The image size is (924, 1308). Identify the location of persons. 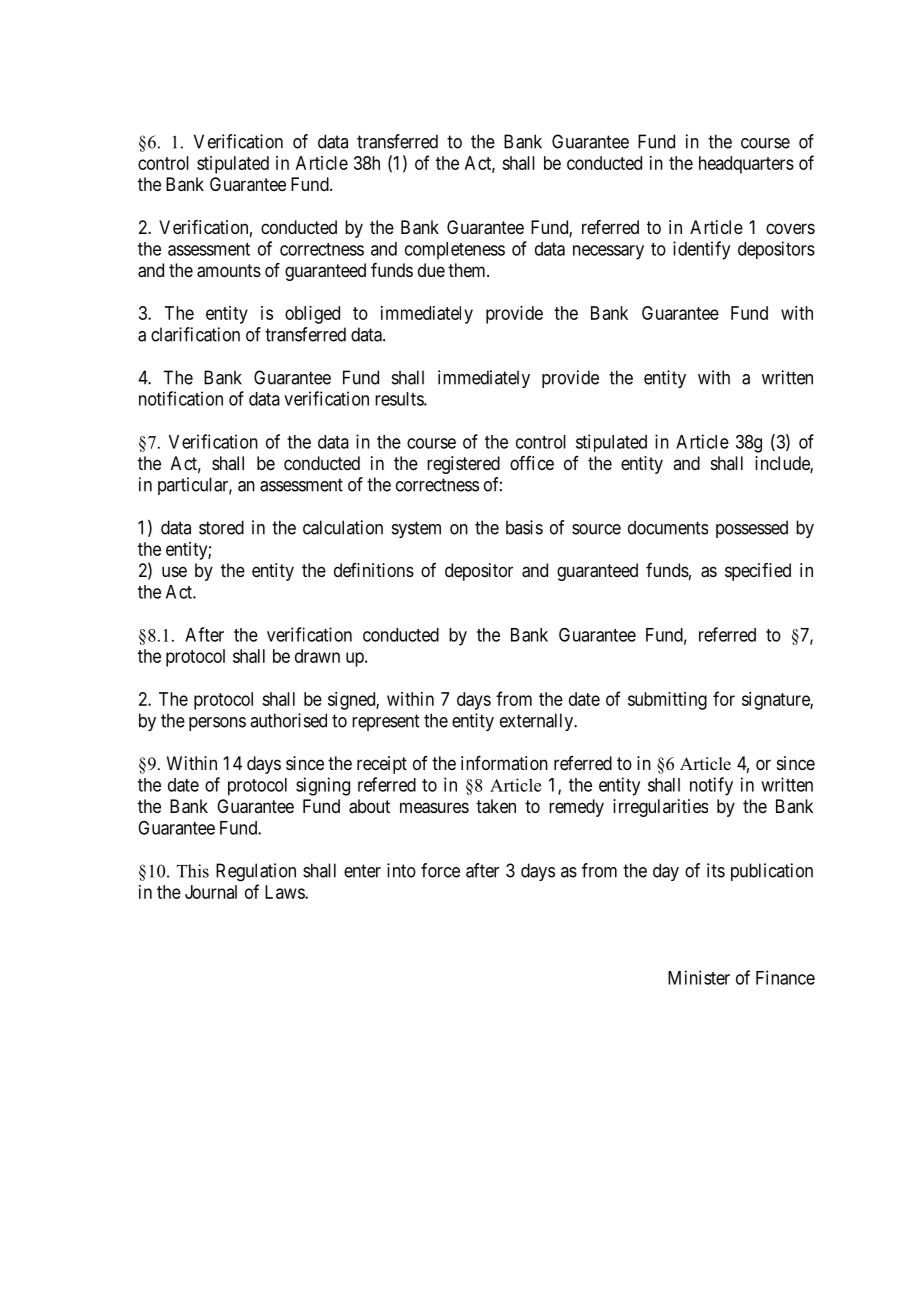
(217, 724).
